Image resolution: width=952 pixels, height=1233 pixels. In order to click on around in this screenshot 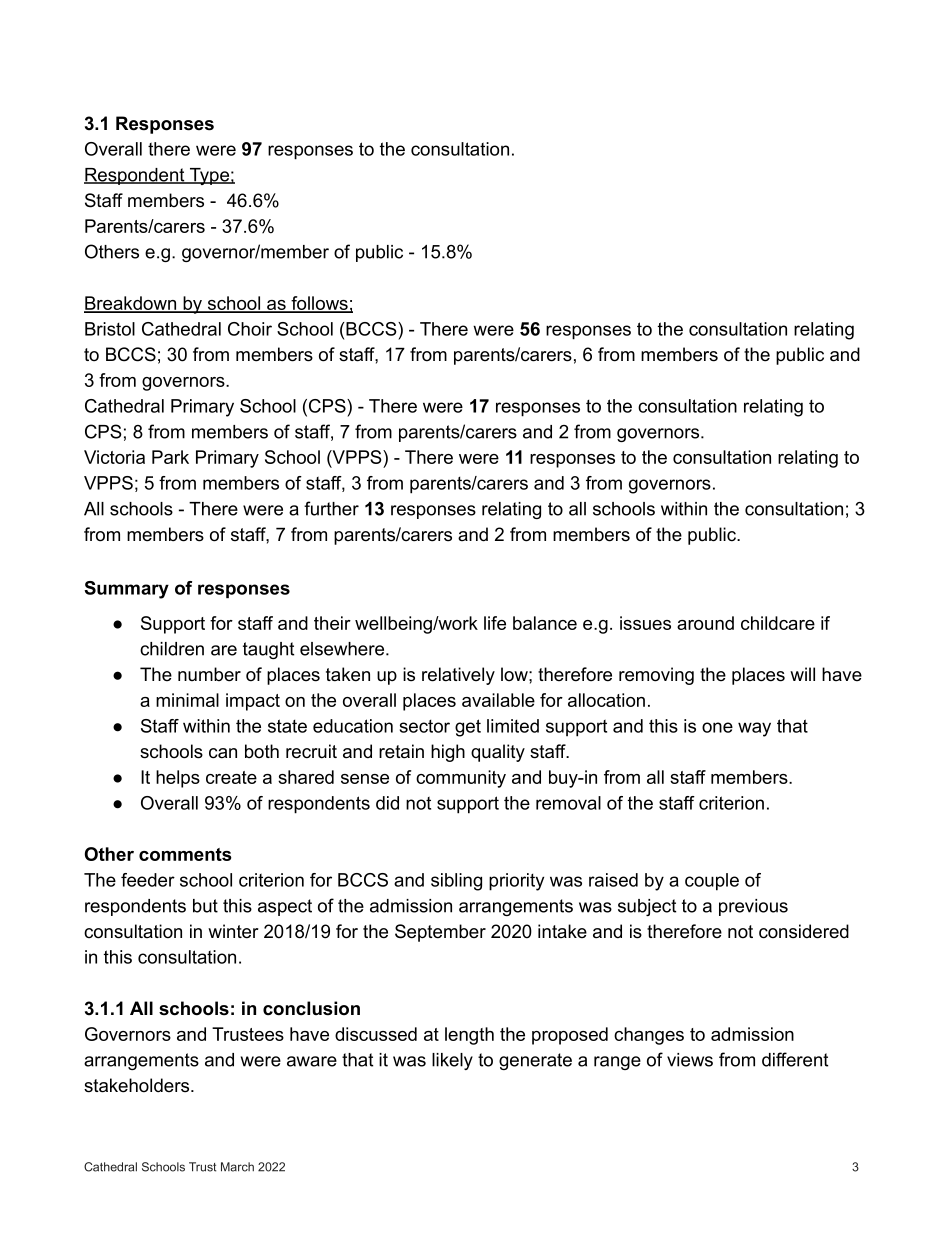, I will do `click(705, 623)`.
